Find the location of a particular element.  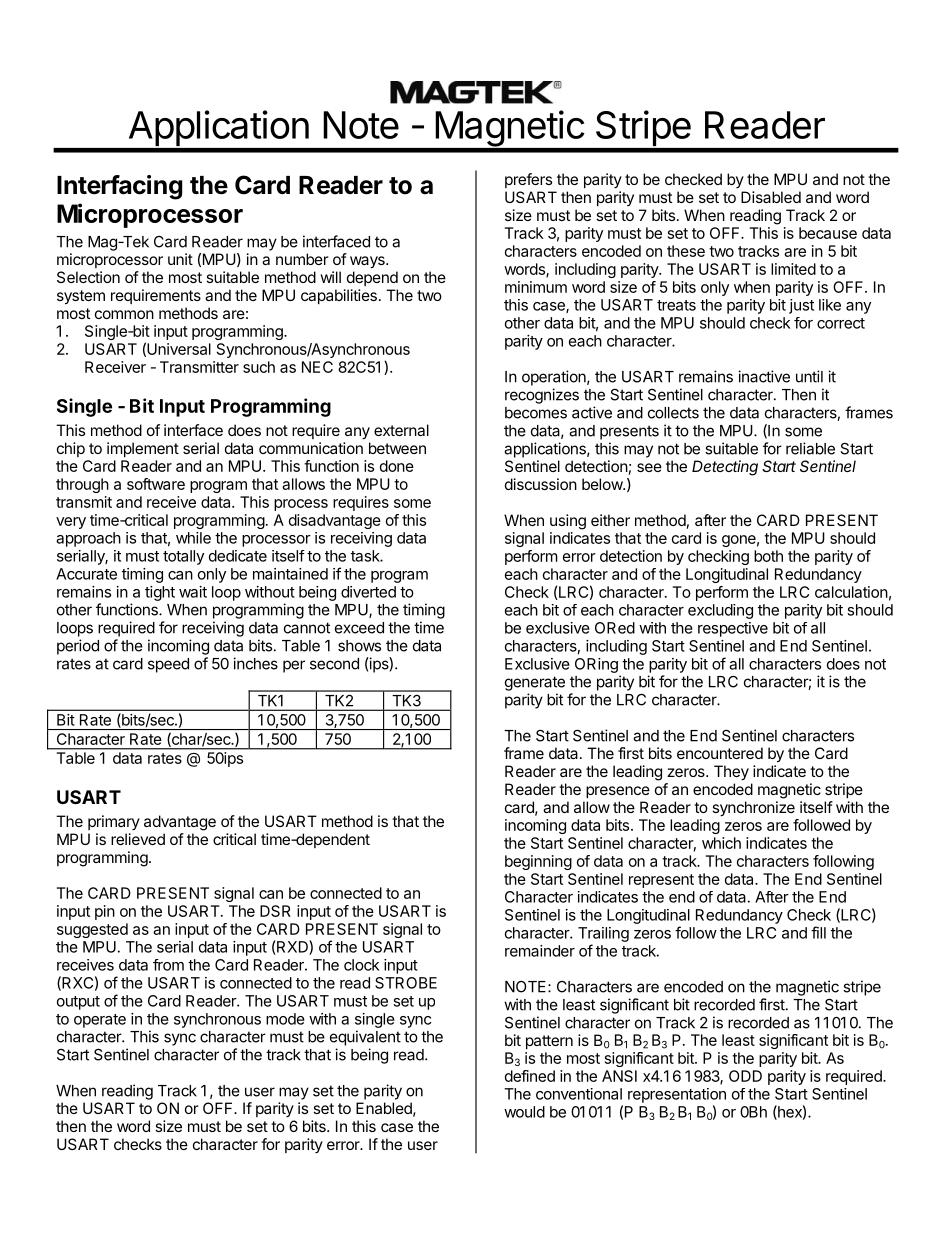

shows is located at coordinates (359, 646).
